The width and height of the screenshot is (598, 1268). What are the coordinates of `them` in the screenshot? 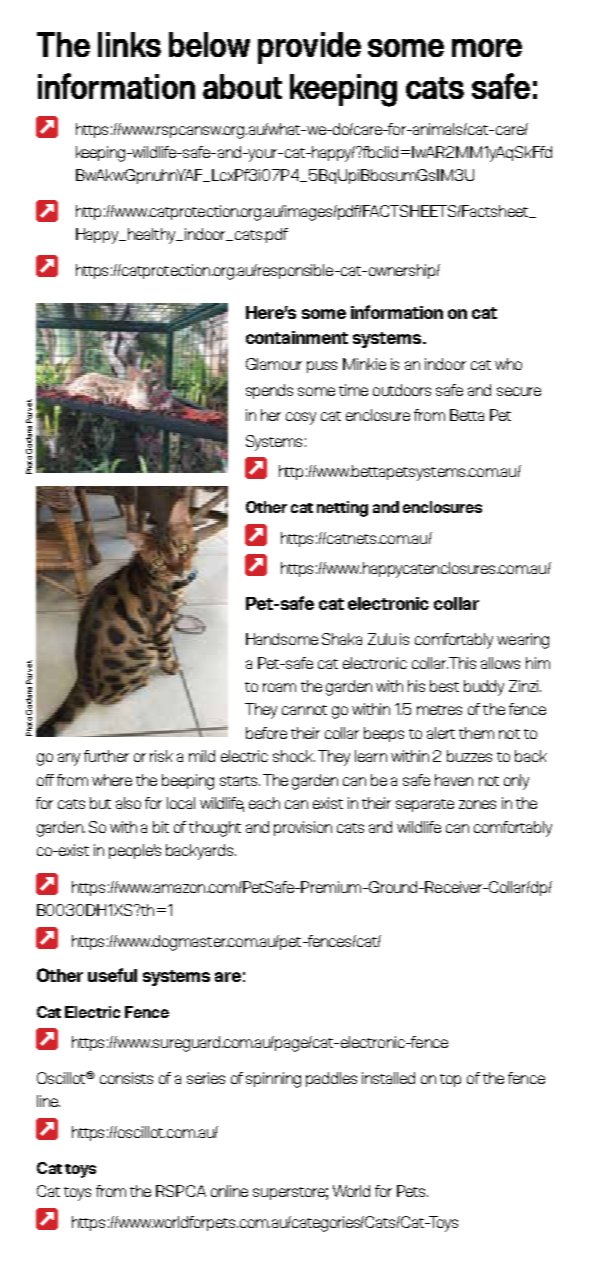 It's located at (476, 733).
